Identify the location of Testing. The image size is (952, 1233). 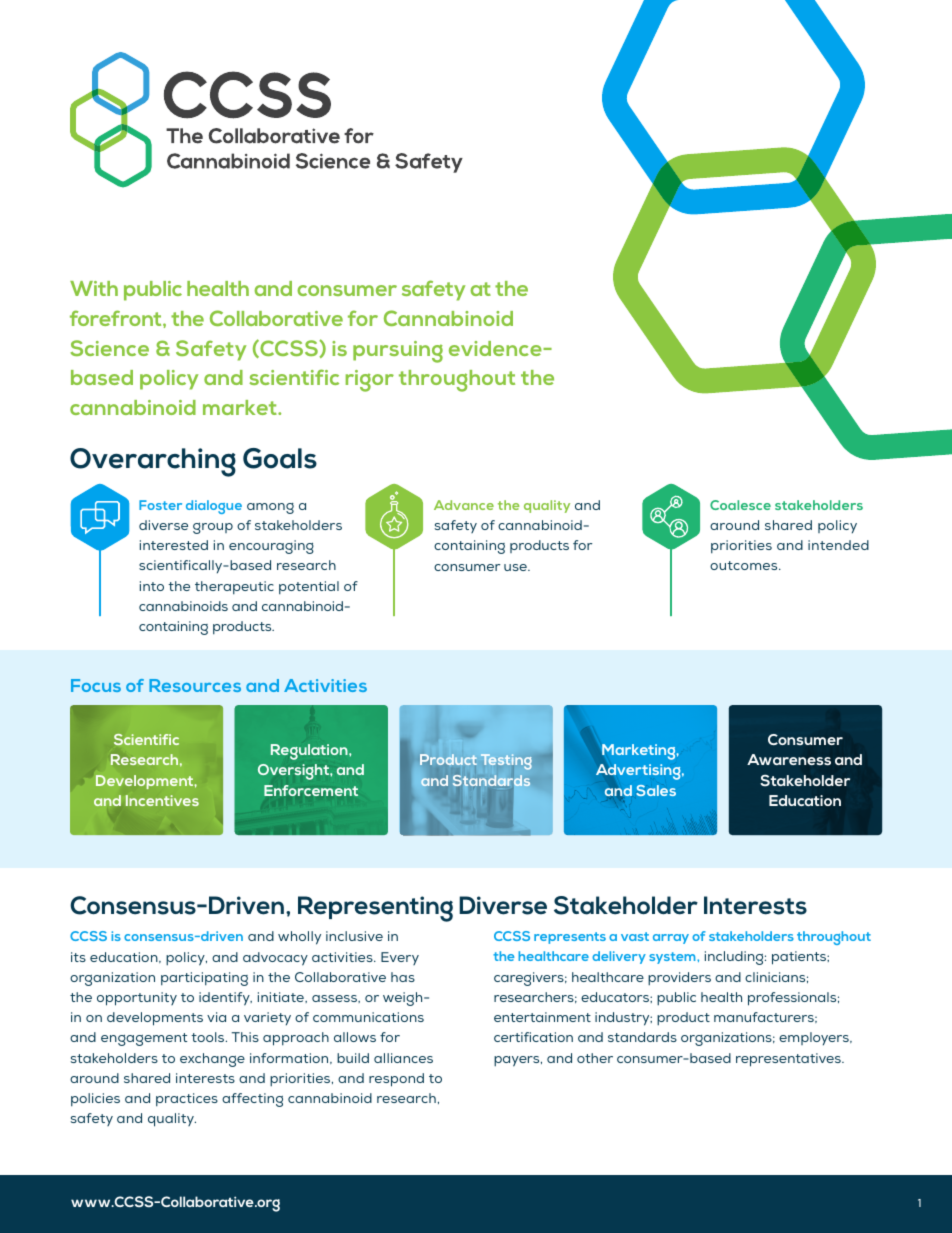
(506, 762).
